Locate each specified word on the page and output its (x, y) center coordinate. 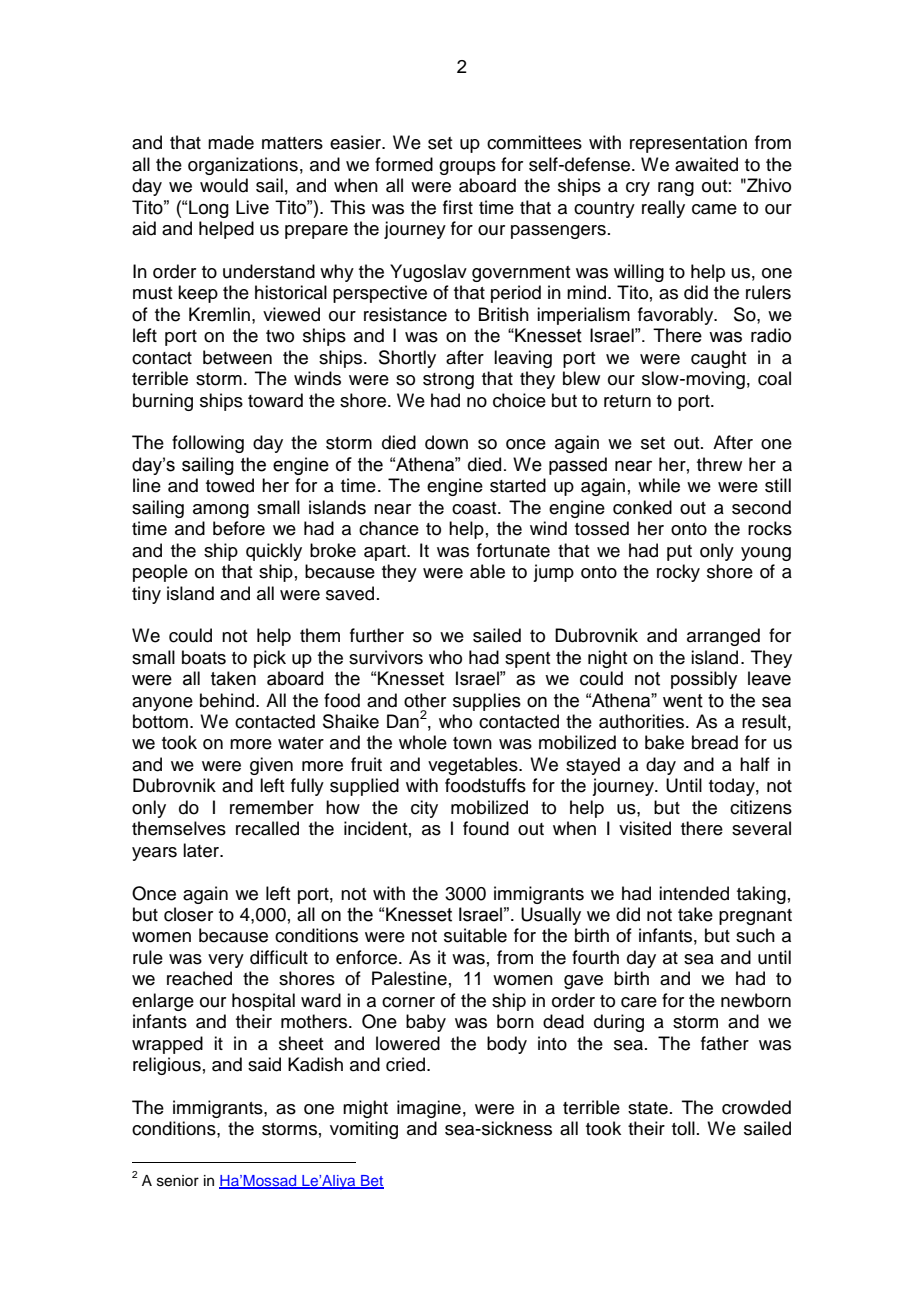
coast (475, 508)
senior (178, 1181)
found (486, 828)
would (224, 185)
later (202, 850)
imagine (429, 1109)
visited (645, 828)
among (221, 511)
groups (467, 168)
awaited (706, 164)
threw (719, 464)
